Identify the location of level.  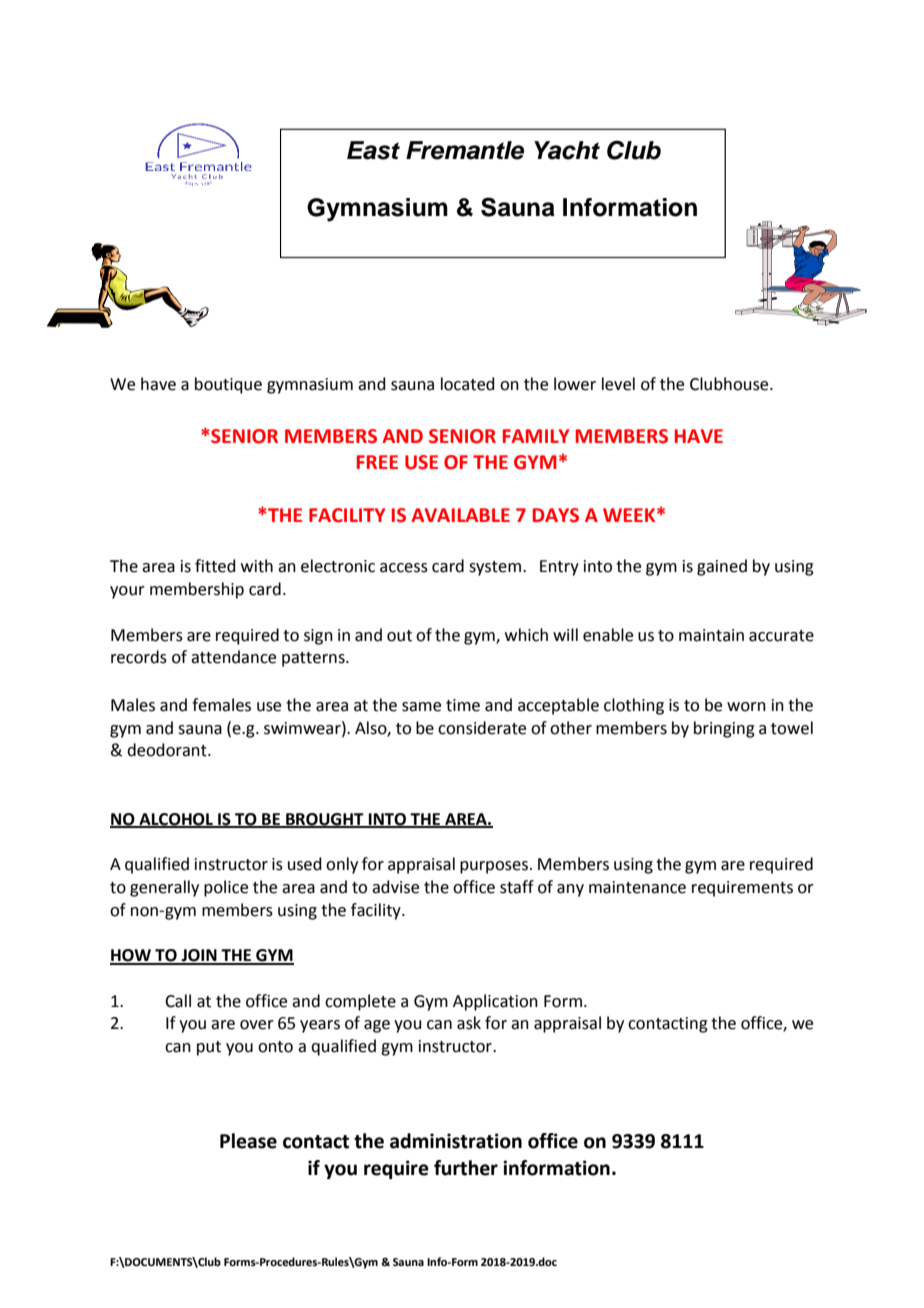
(618, 384).
